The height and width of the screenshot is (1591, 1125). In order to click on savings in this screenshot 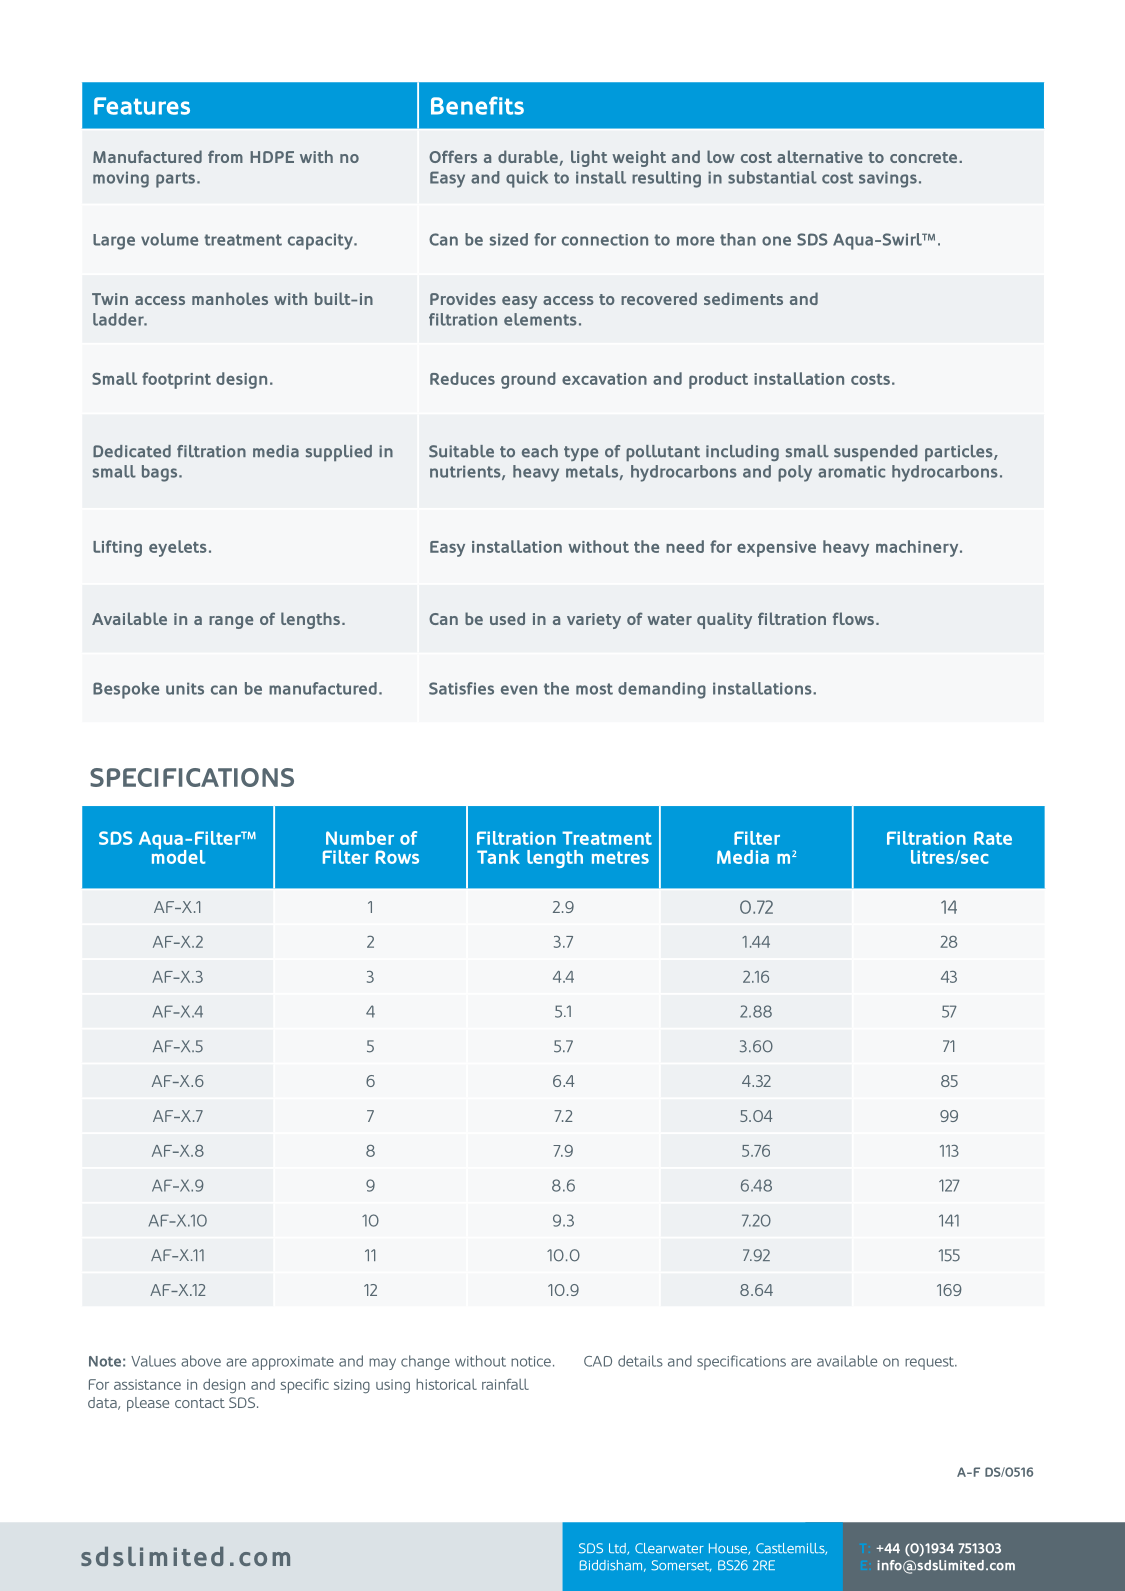, I will do `click(888, 179)`.
